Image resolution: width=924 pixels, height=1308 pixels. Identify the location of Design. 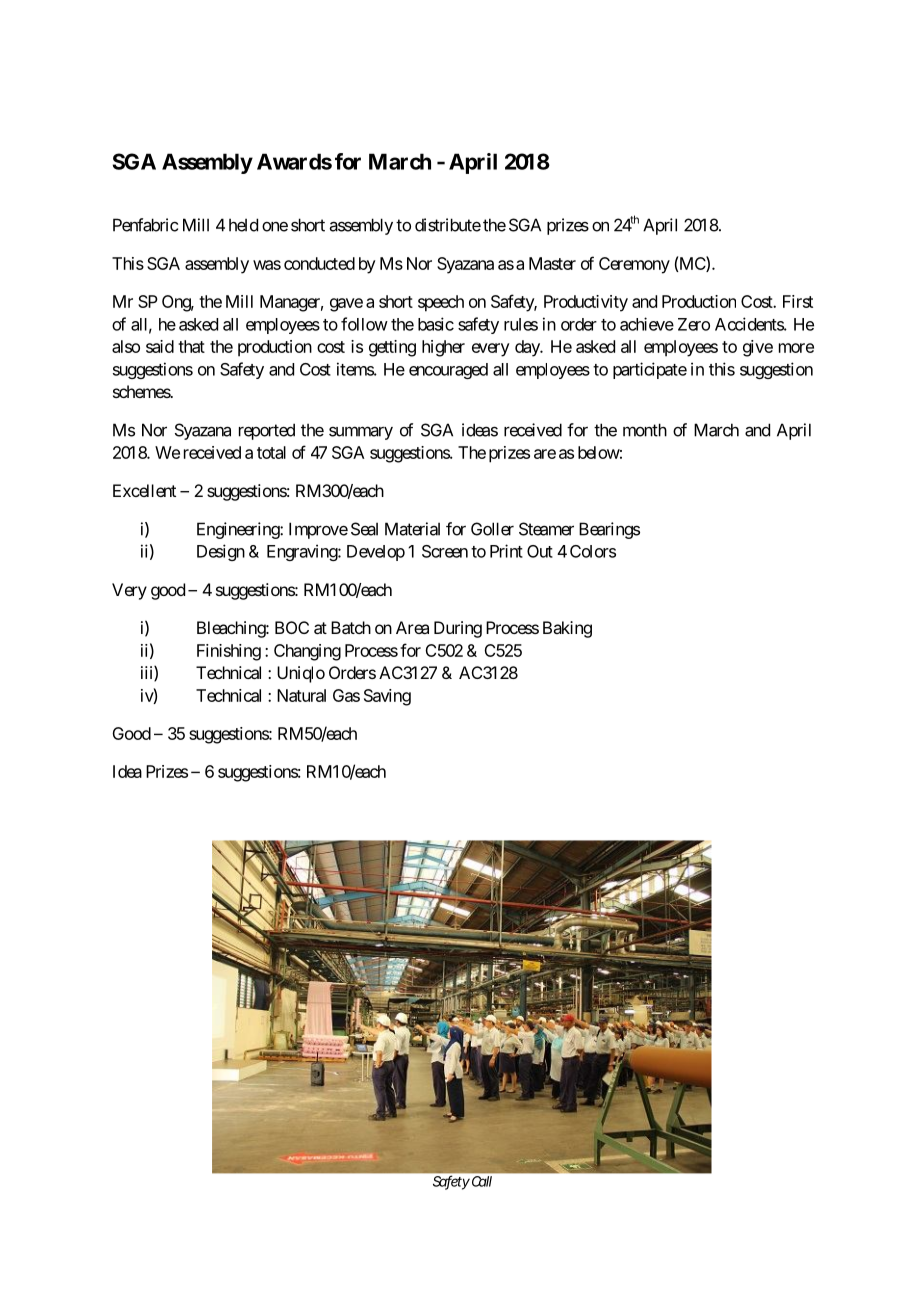
(221, 552).
